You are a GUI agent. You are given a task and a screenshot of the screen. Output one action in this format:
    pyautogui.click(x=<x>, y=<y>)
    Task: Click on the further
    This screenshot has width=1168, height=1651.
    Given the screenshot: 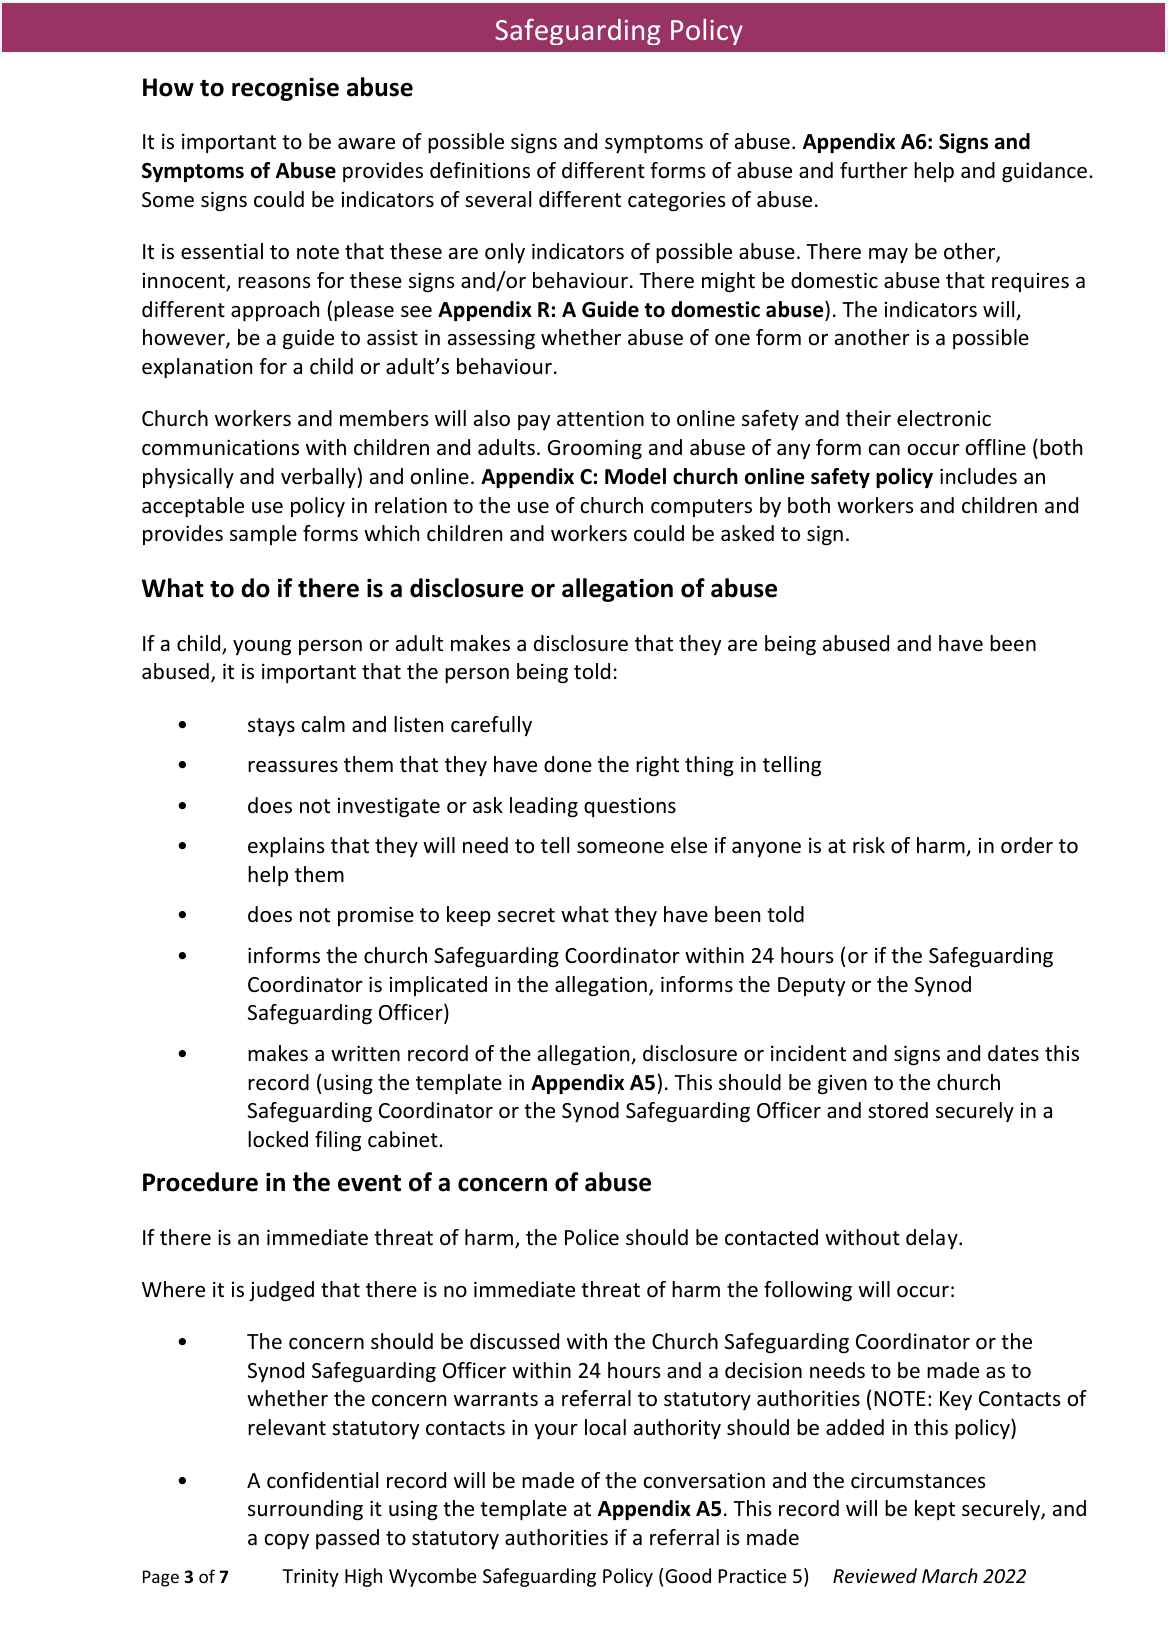 What is the action you would take?
    pyautogui.click(x=874, y=170)
